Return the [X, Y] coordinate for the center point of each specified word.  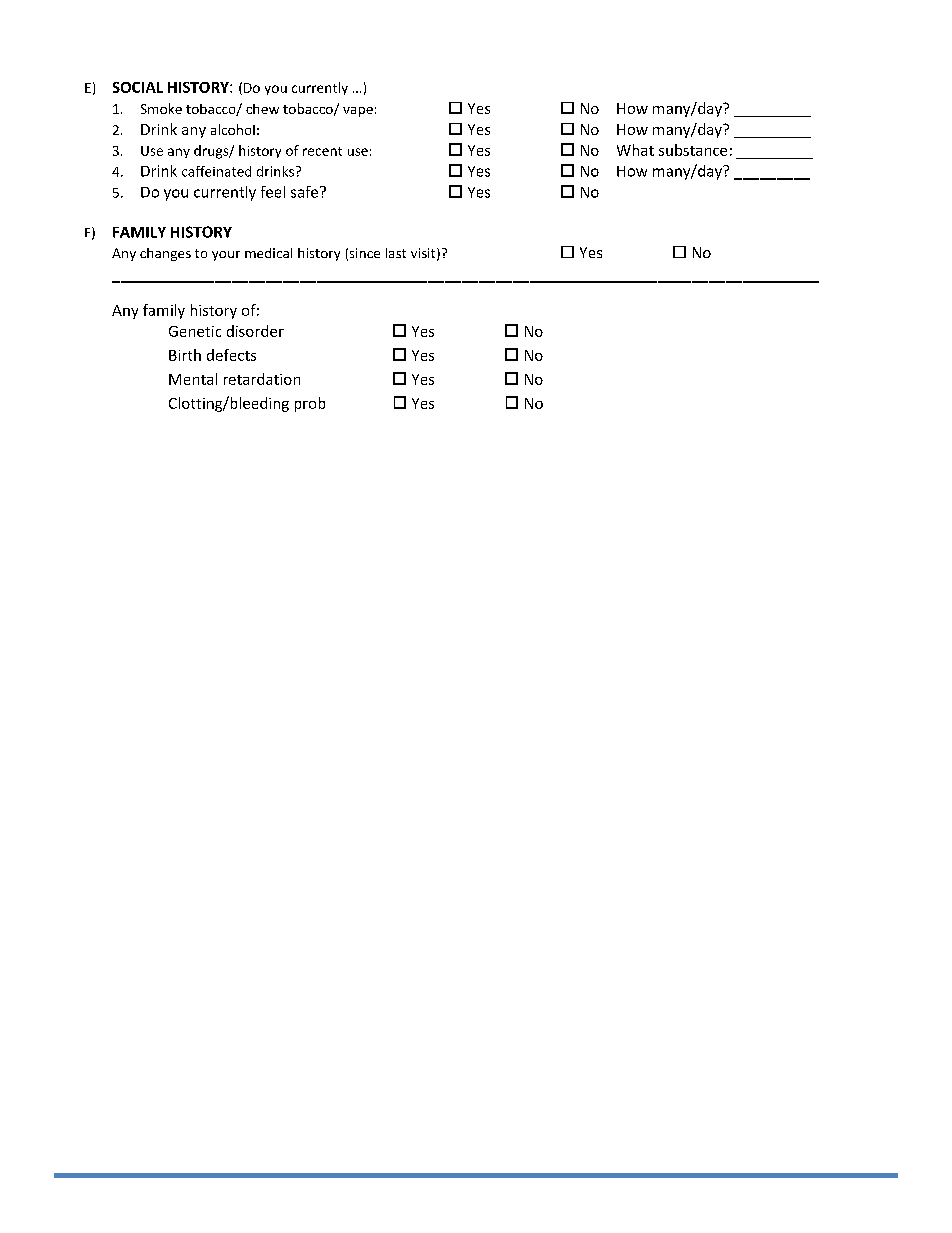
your [226, 256]
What [635, 150]
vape [358, 112]
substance [693, 150]
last [396, 253]
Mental [193, 379]
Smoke [161, 108]
